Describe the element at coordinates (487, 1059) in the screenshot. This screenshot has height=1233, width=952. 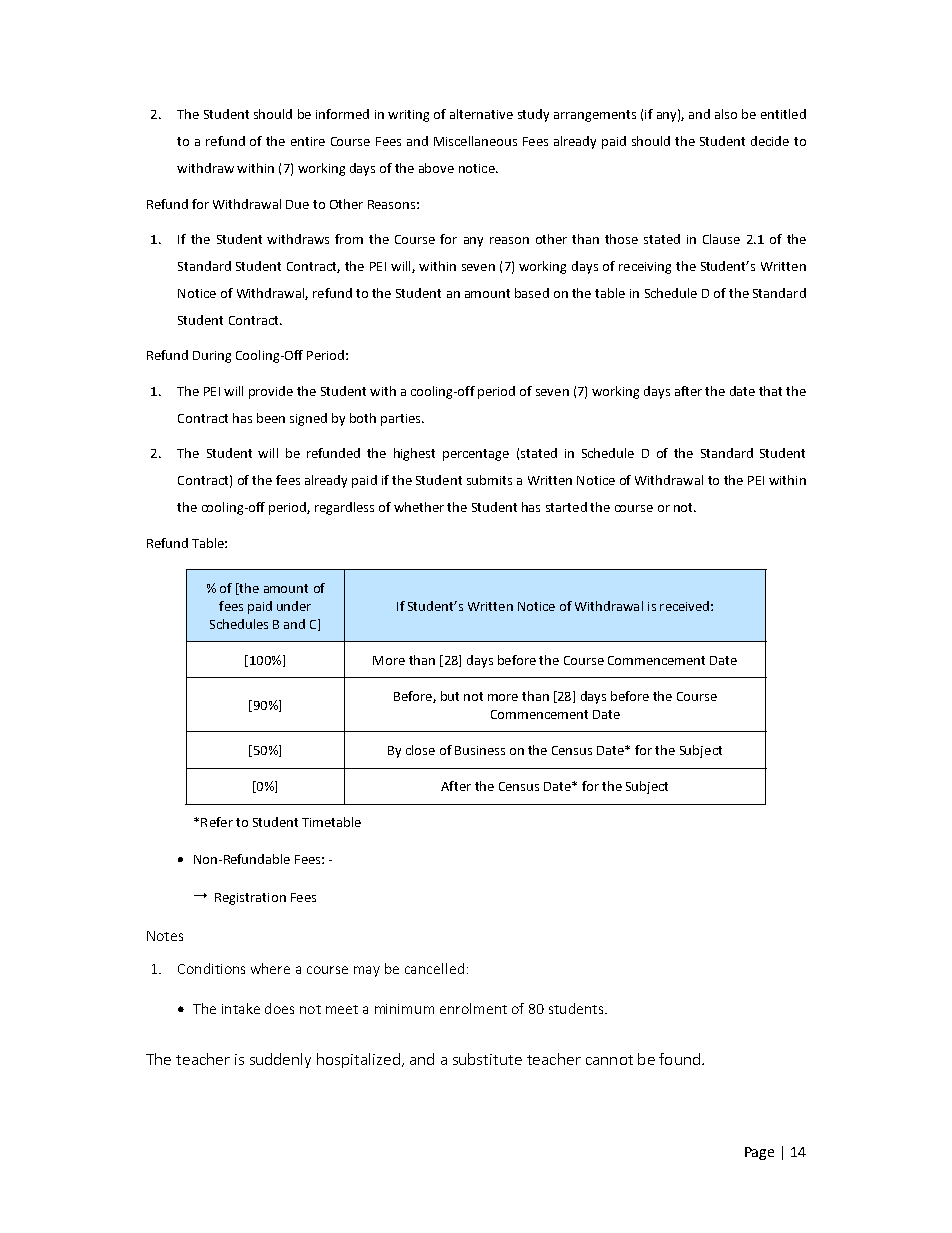
I see `substitute` at that location.
